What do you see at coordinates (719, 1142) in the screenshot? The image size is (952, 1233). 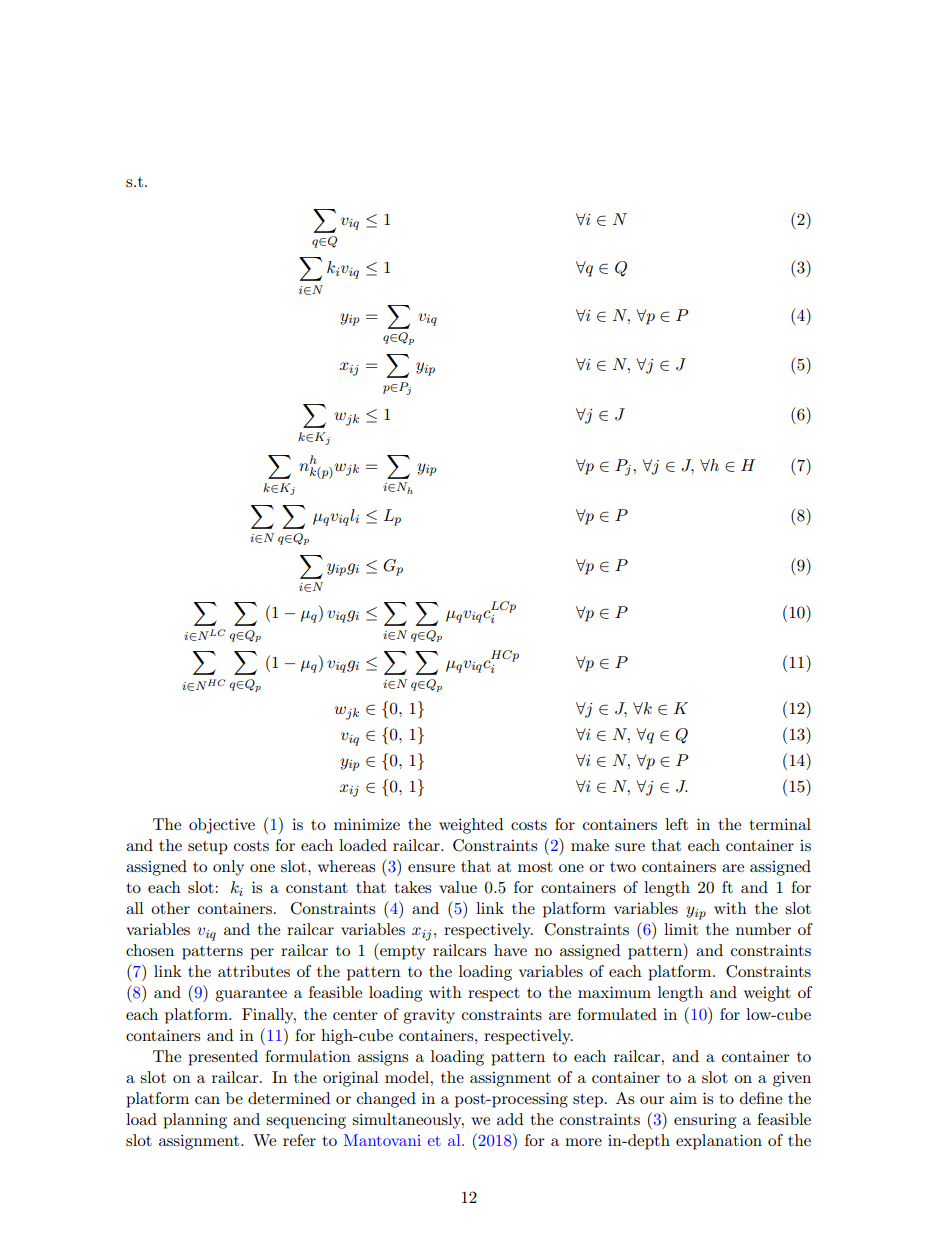 I see `explanation` at bounding box center [719, 1142].
